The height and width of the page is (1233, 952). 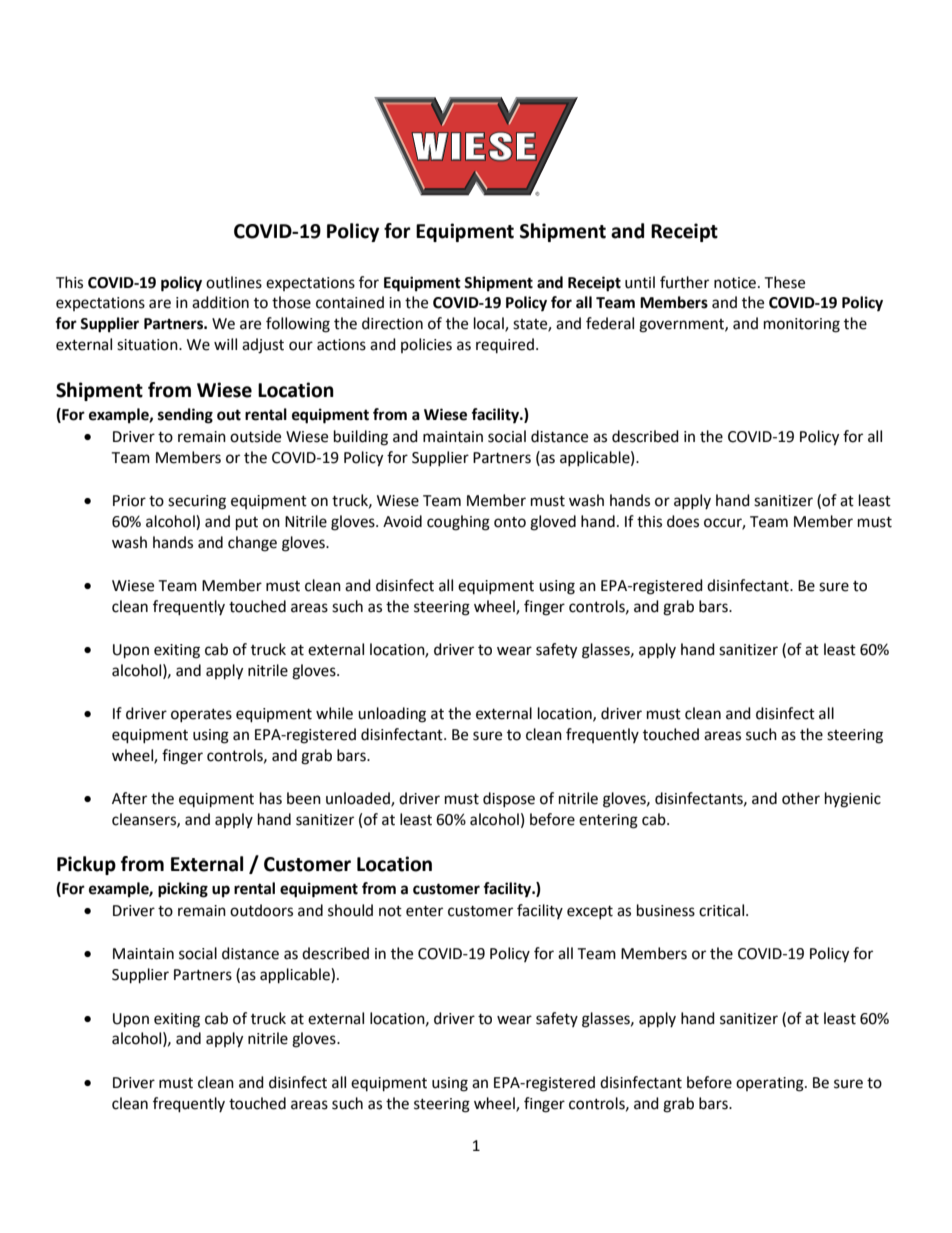 What do you see at coordinates (490, 324) in the page?
I see `local` at bounding box center [490, 324].
